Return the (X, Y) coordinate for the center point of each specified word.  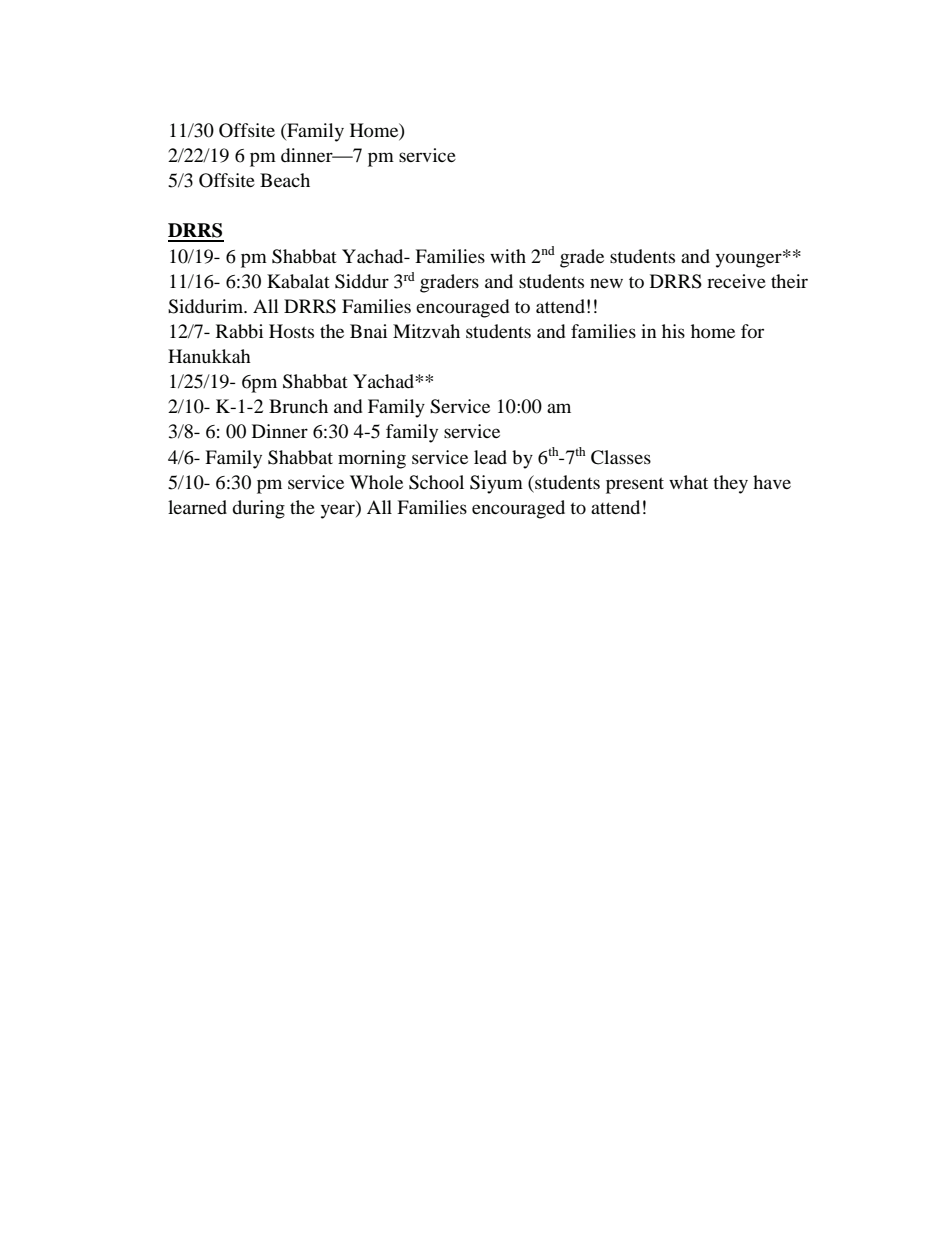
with (508, 256)
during (258, 509)
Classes (621, 457)
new (606, 283)
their (789, 281)
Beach (285, 180)
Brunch (298, 406)
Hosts (291, 331)
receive (736, 281)
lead (490, 457)
